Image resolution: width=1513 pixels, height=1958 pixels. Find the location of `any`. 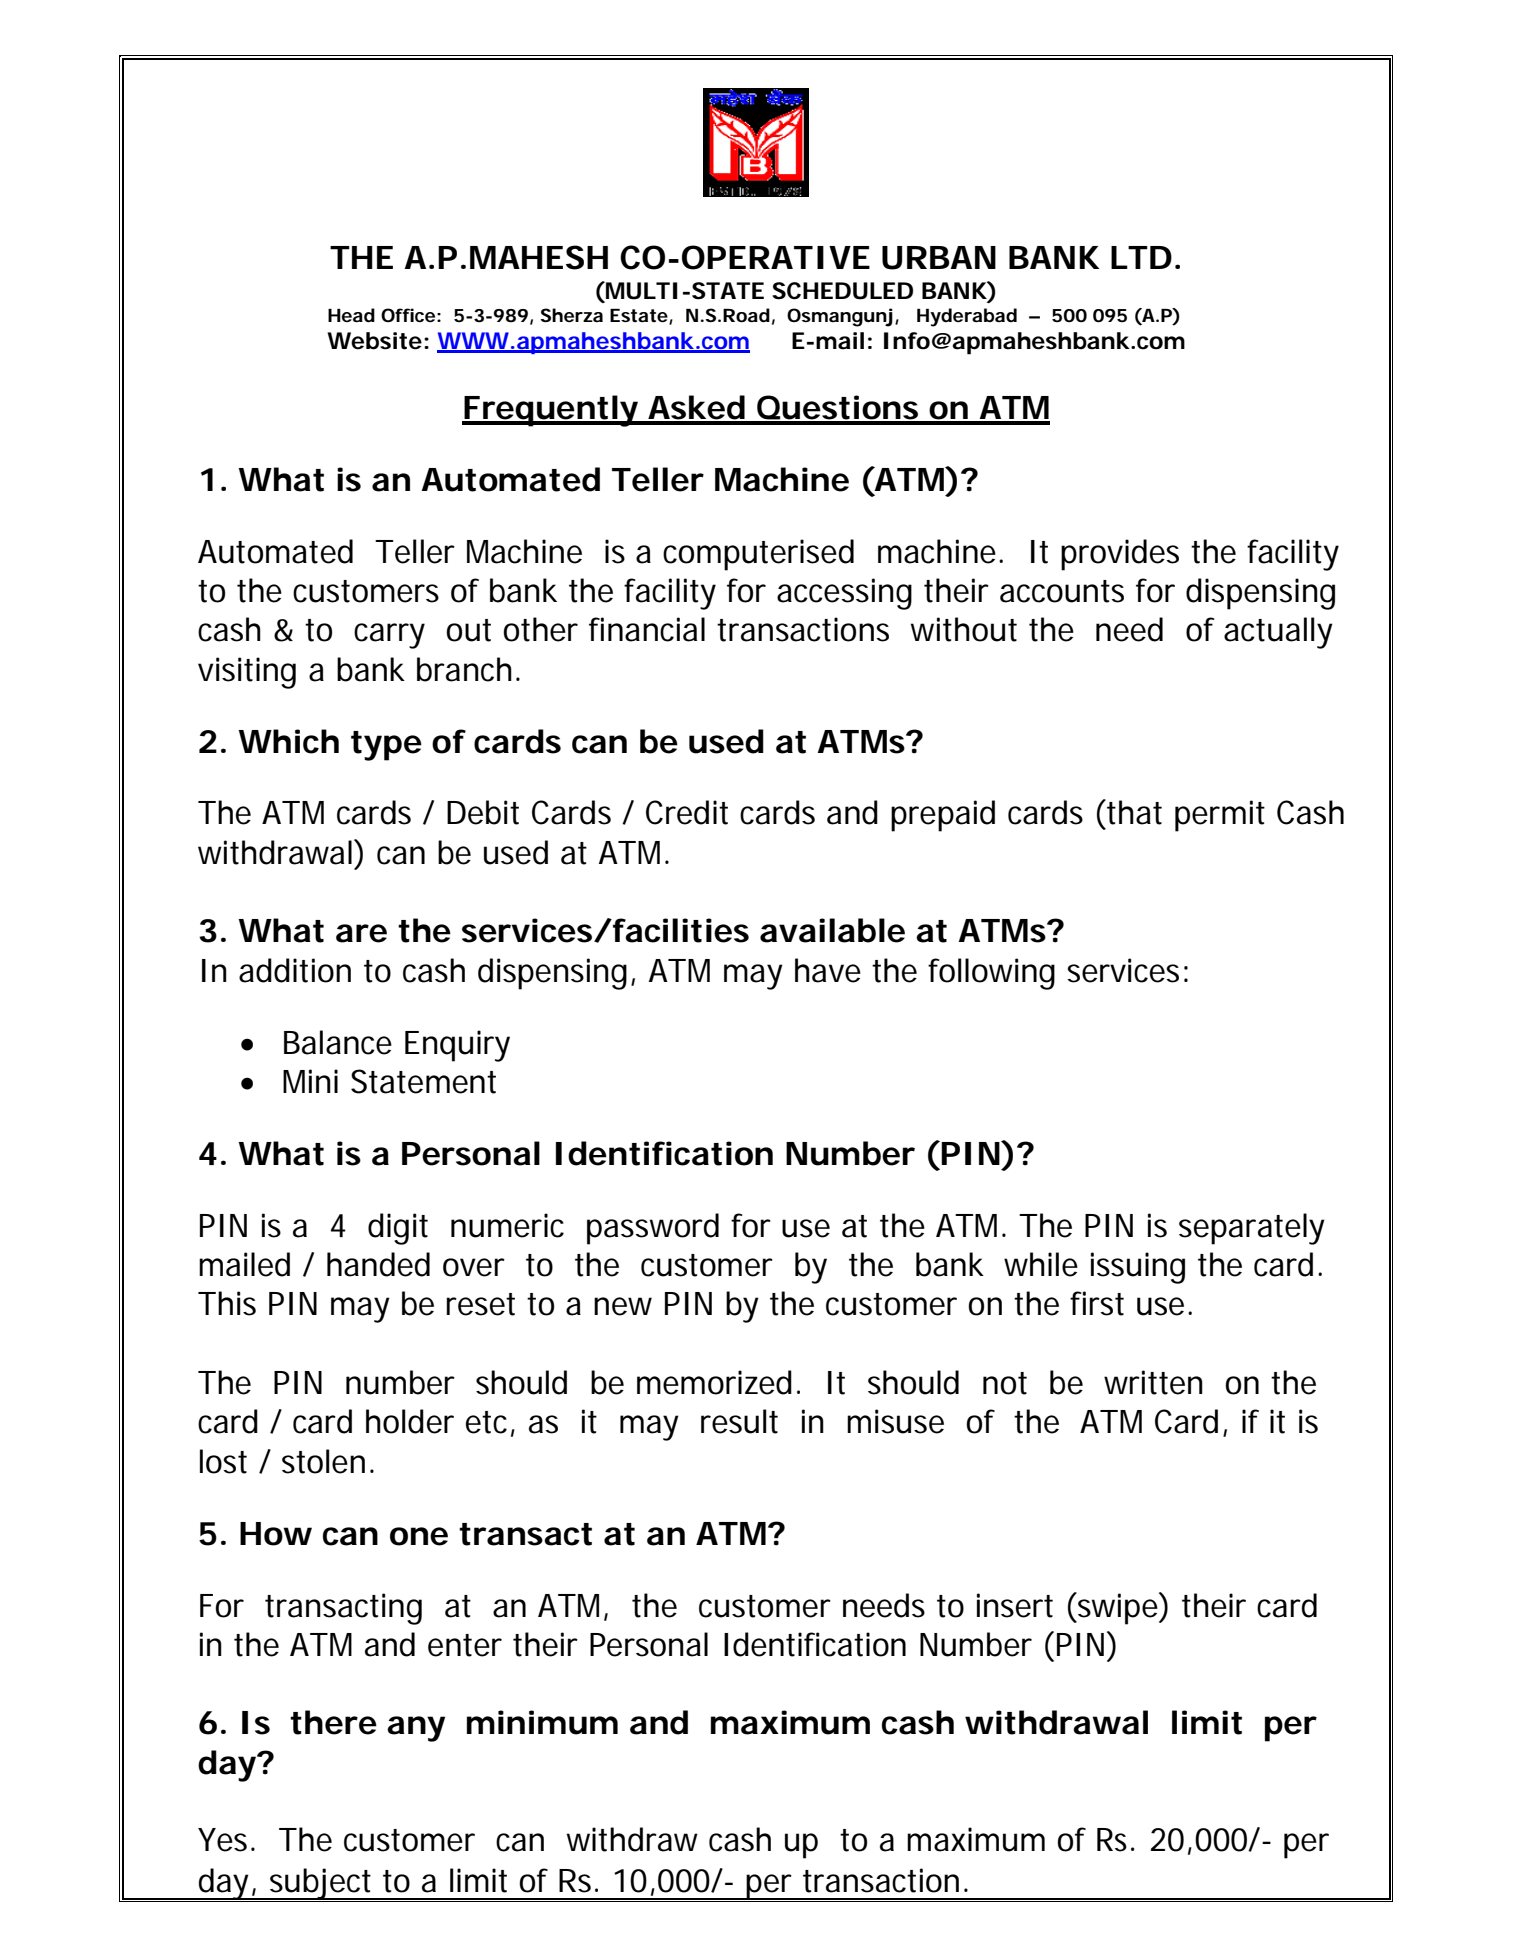

any is located at coordinates (416, 1729).
